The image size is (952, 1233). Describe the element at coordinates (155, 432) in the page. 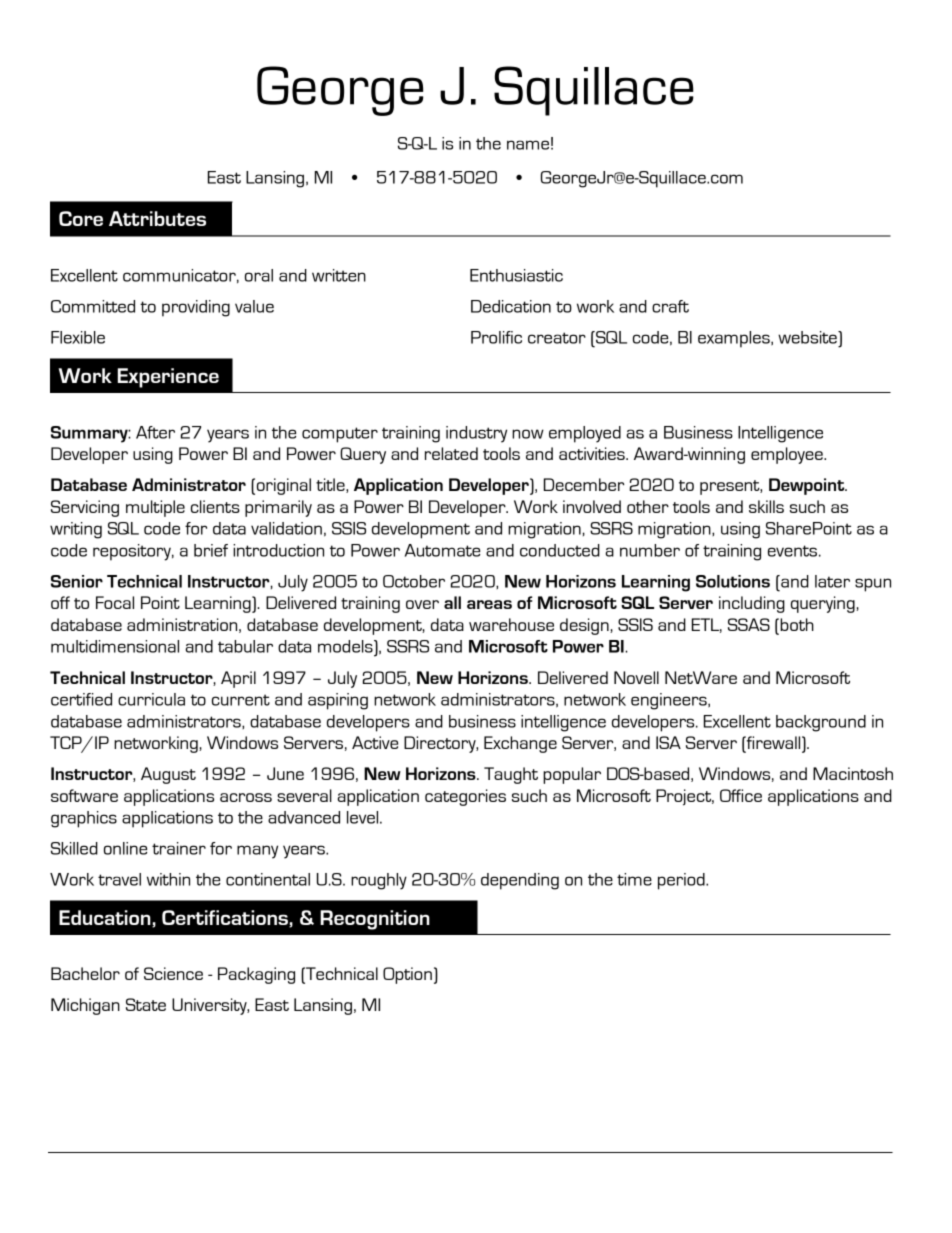

I see `After` at that location.
